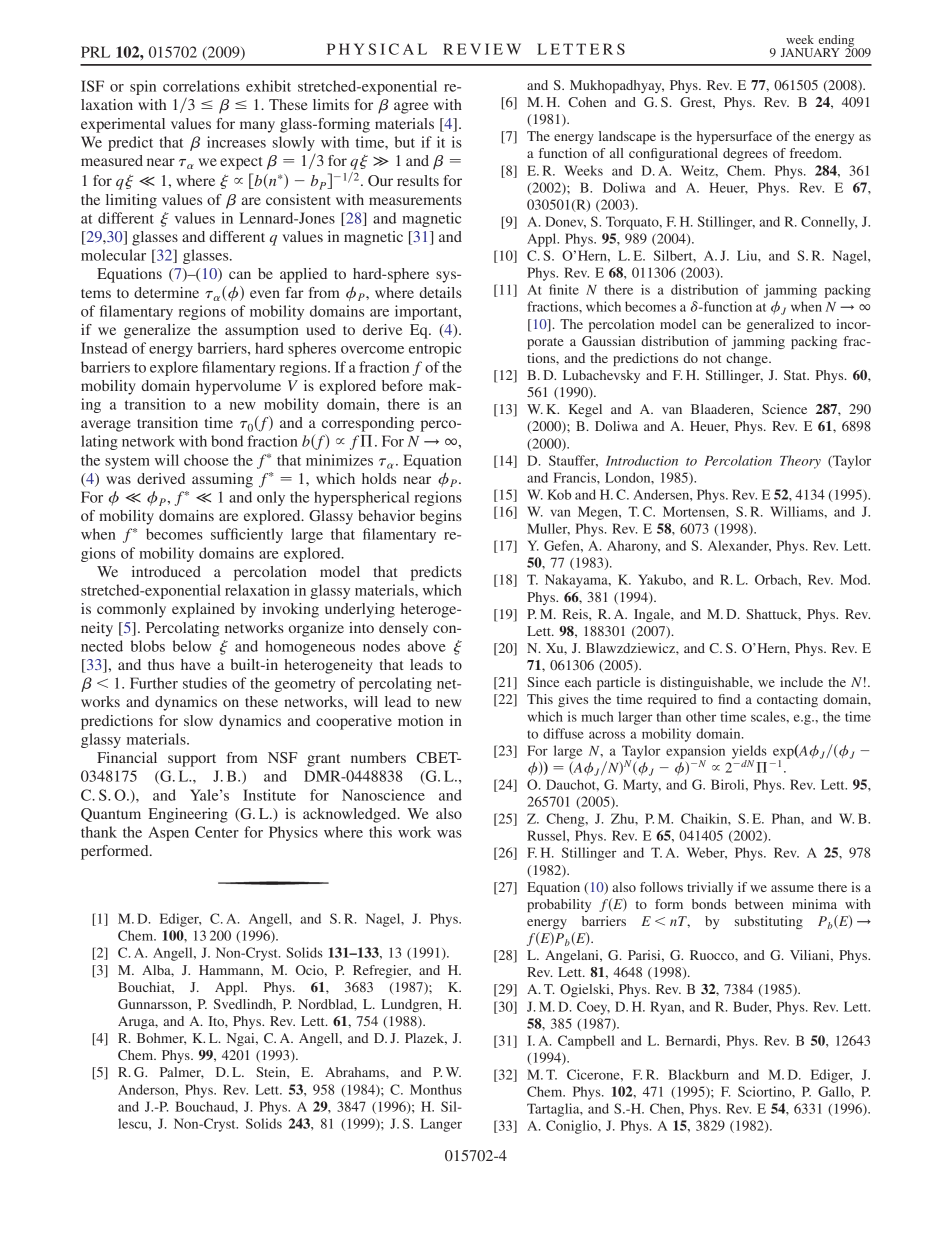 The height and width of the screenshot is (1233, 952). Describe the element at coordinates (403, 629) in the screenshot. I see `densely` at that location.
